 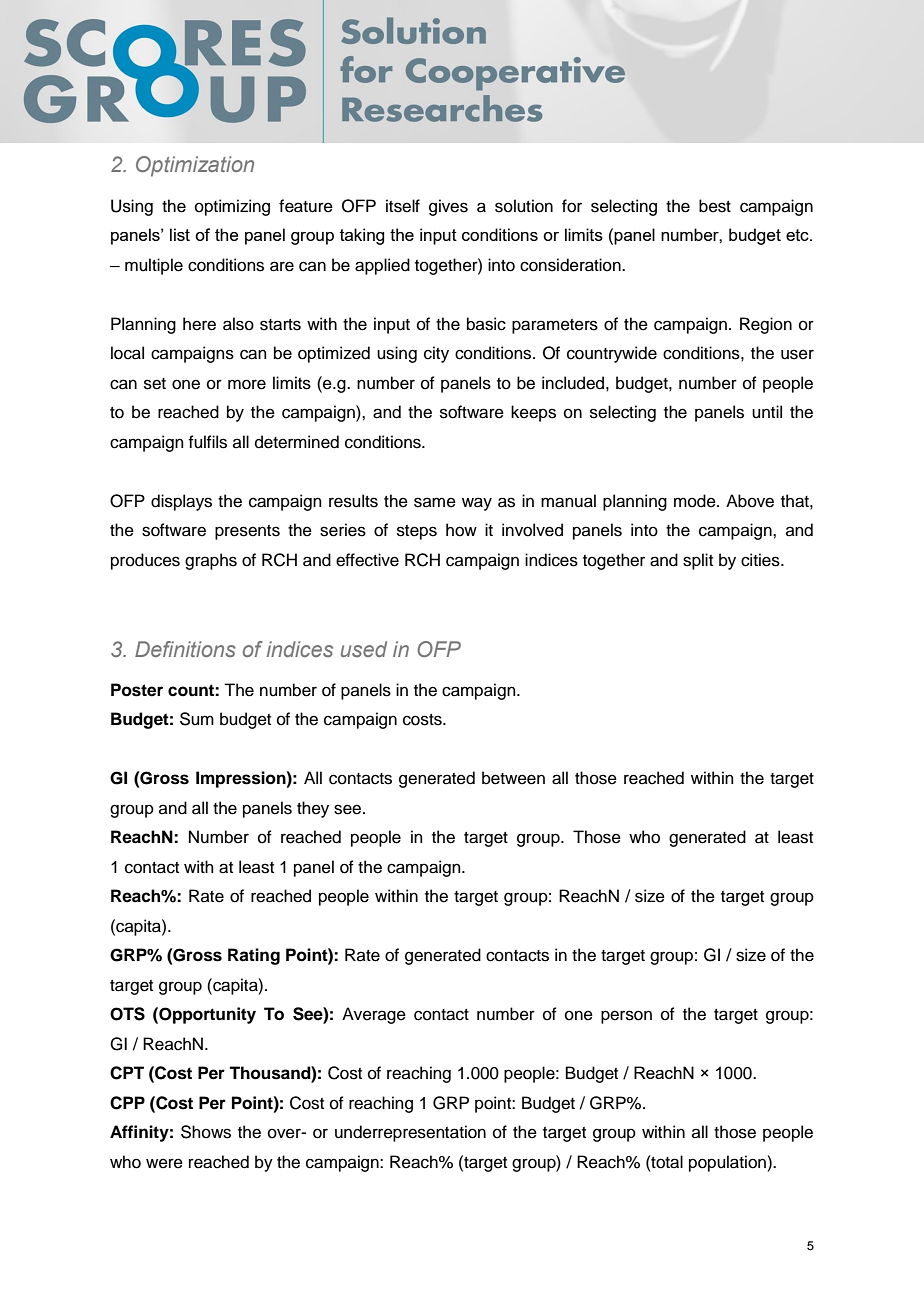 What do you see at coordinates (206, 1132) in the screenshot?
I see `Shows` at bounding box center [206, 1132].
